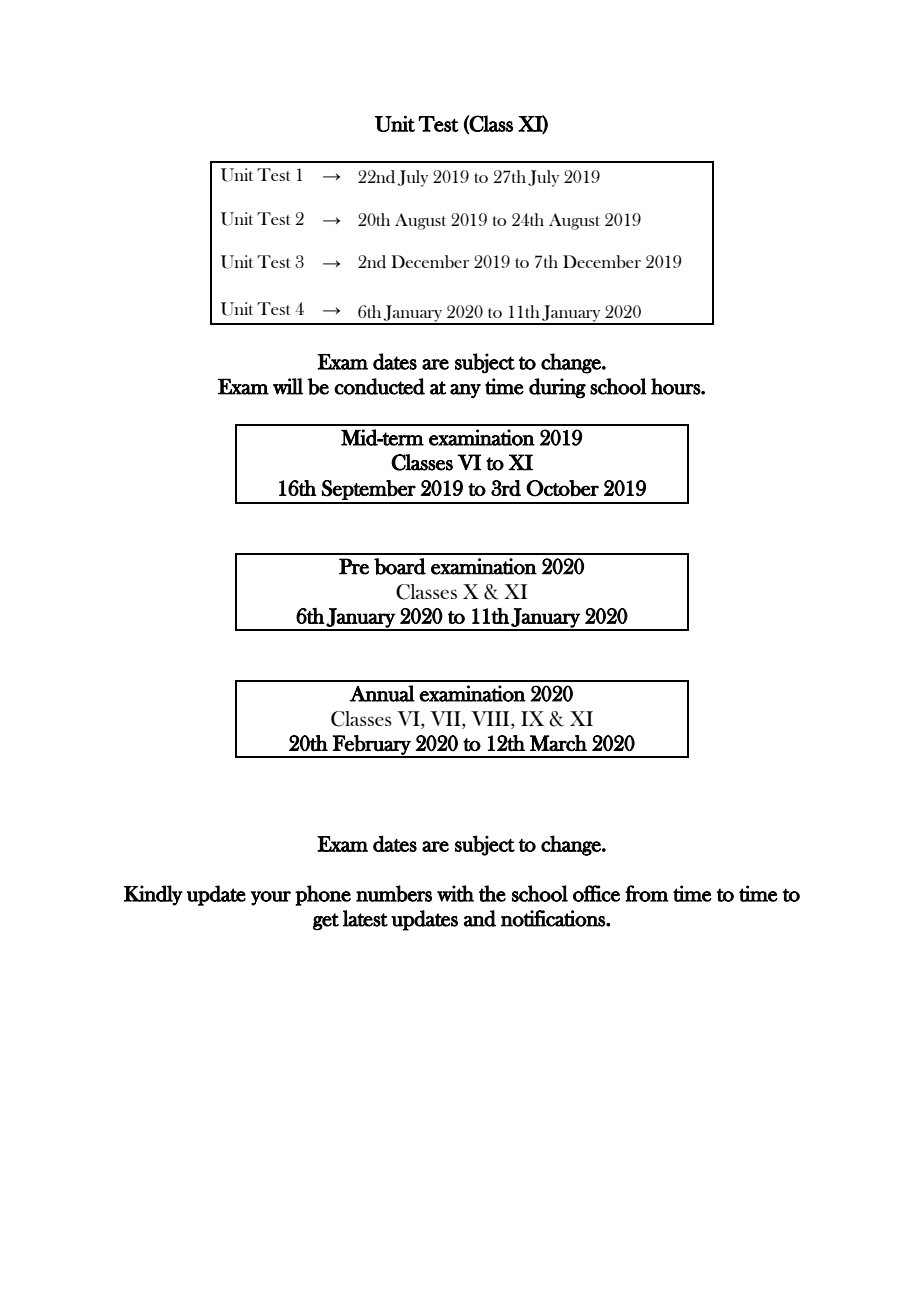 Image resolution: width=924 pixels, height=1308 pixels. Describe the element at coordinates (271, 898) in the screenshot. I see `your` at that location.
